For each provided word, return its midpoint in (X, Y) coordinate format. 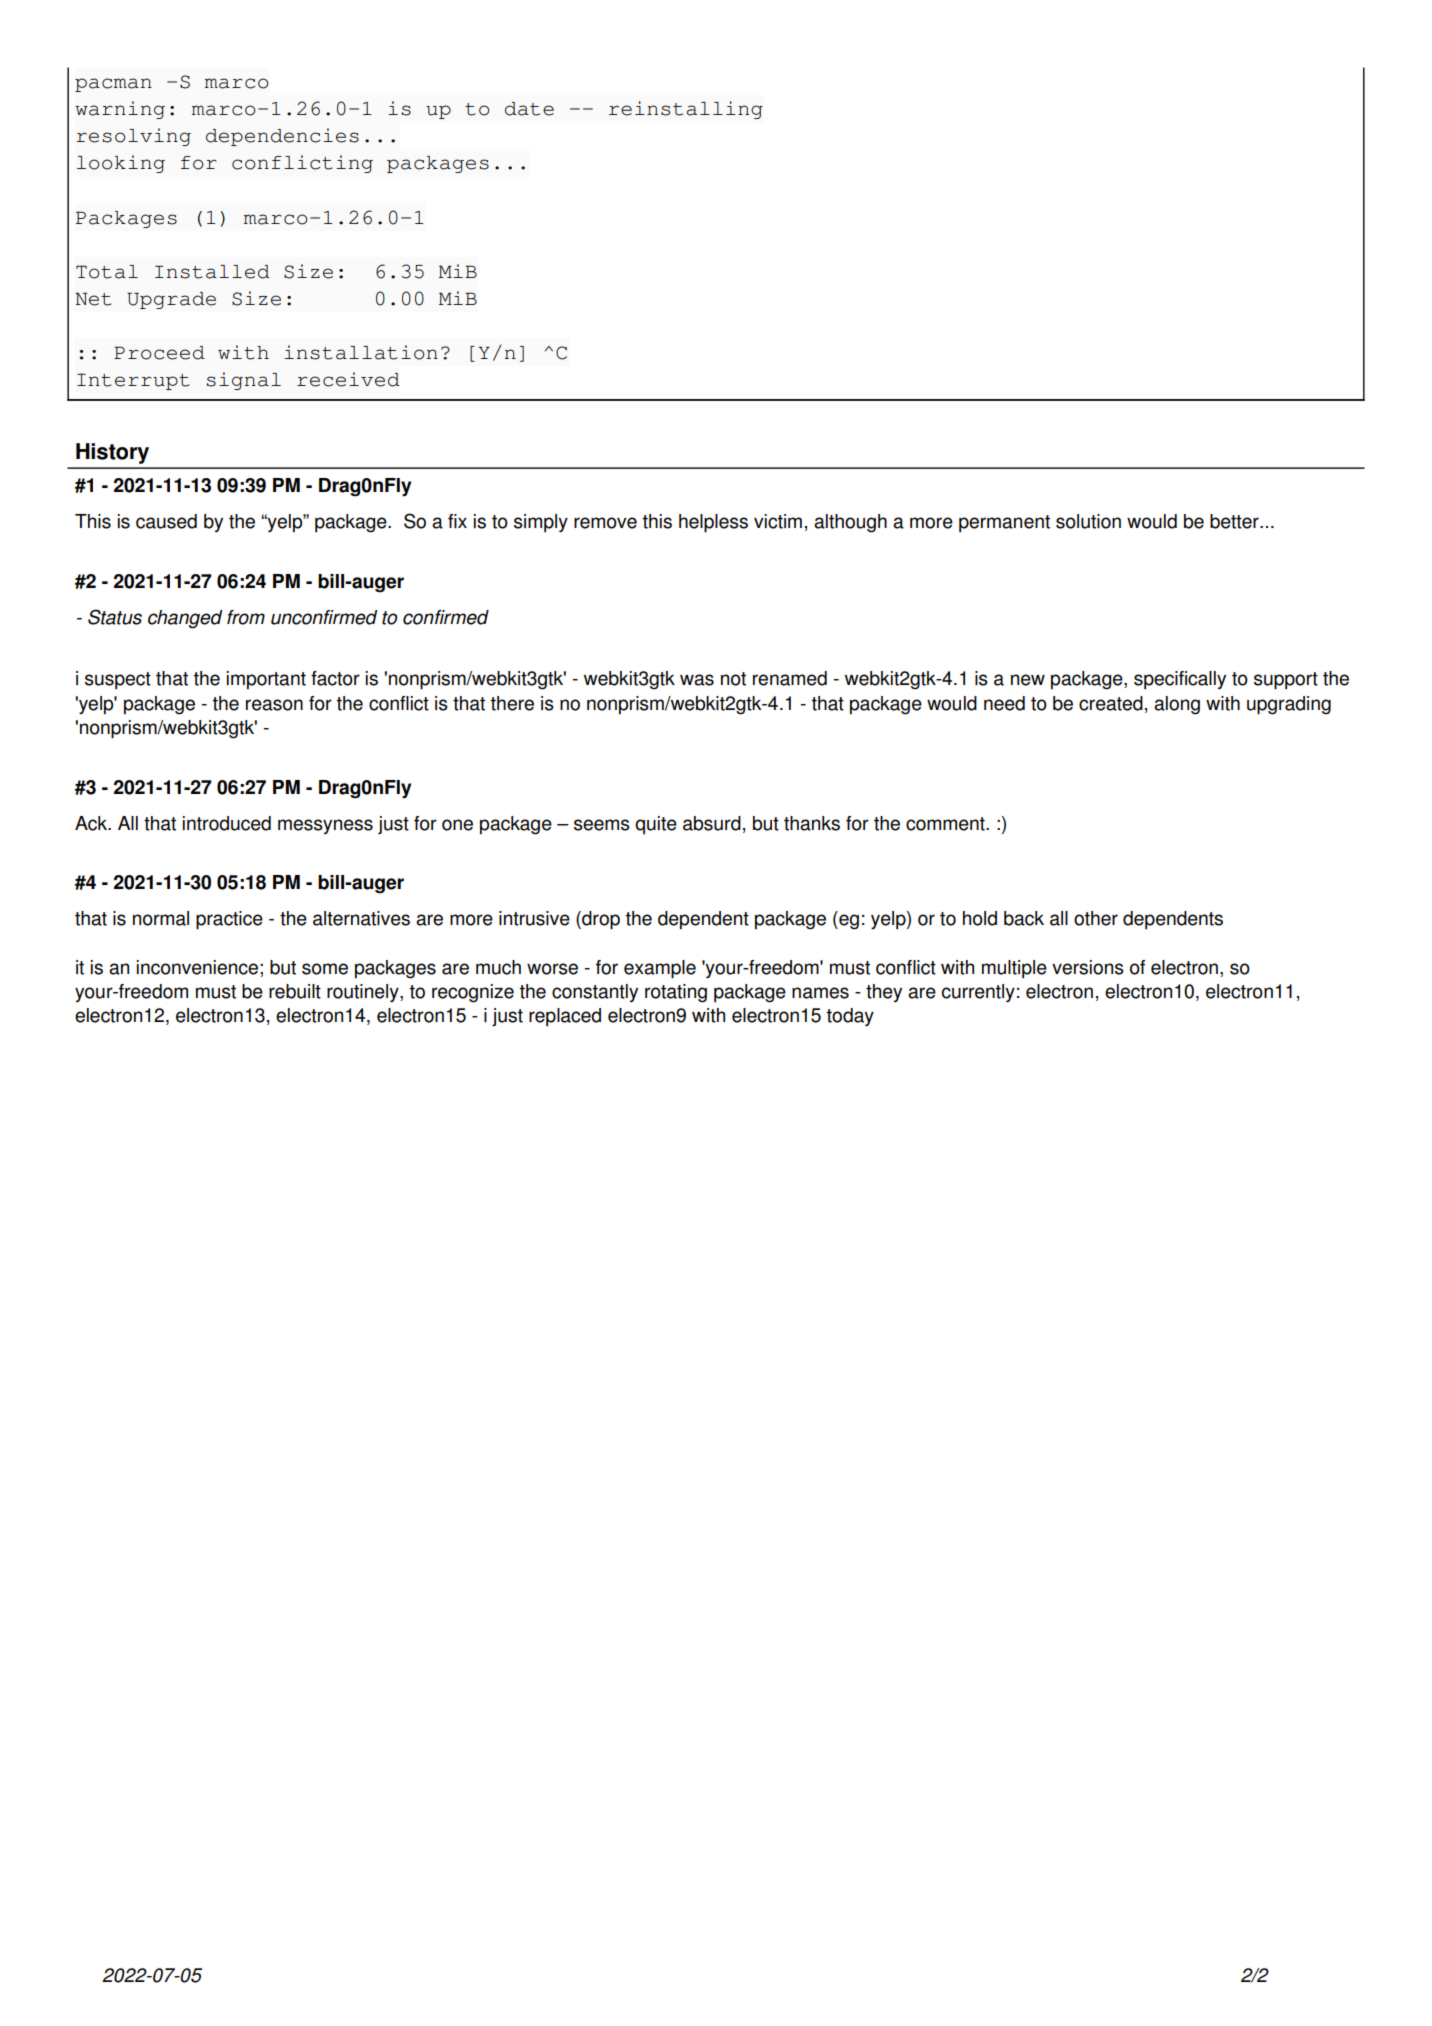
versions (1088, 967)
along (1177, 705)
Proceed (159, 353)
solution (1088, 521)
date (529, 109)
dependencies (282, 137)
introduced (227, 823)
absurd (712, 823)
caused (166, 521)
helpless (713, 523)
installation (361, 352)
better (1235, 521)
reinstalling (686, 110)
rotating (676, 993)
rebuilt (295, 991)
